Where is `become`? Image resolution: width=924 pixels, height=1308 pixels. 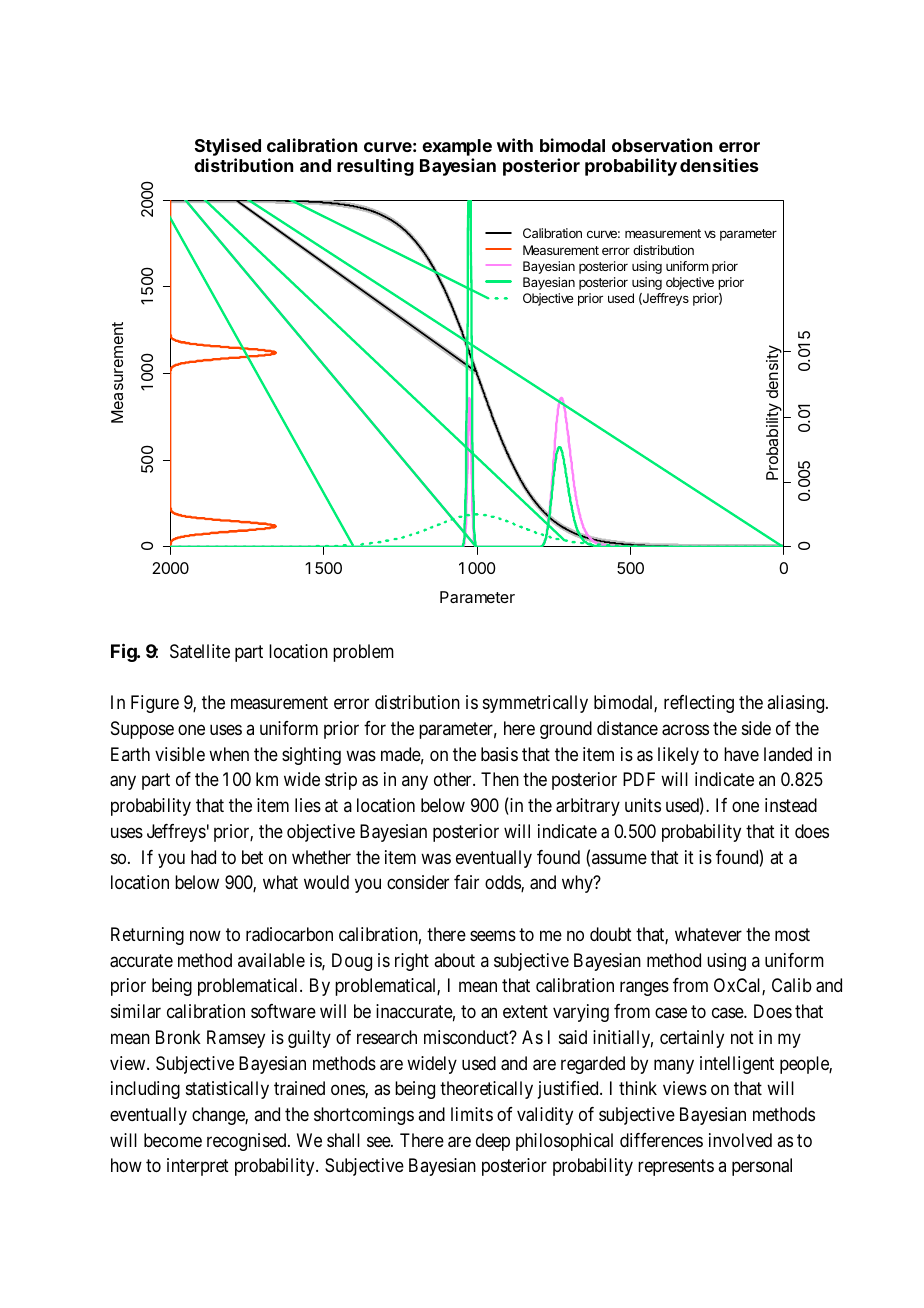
become is located at coordinates (173, 1140).
